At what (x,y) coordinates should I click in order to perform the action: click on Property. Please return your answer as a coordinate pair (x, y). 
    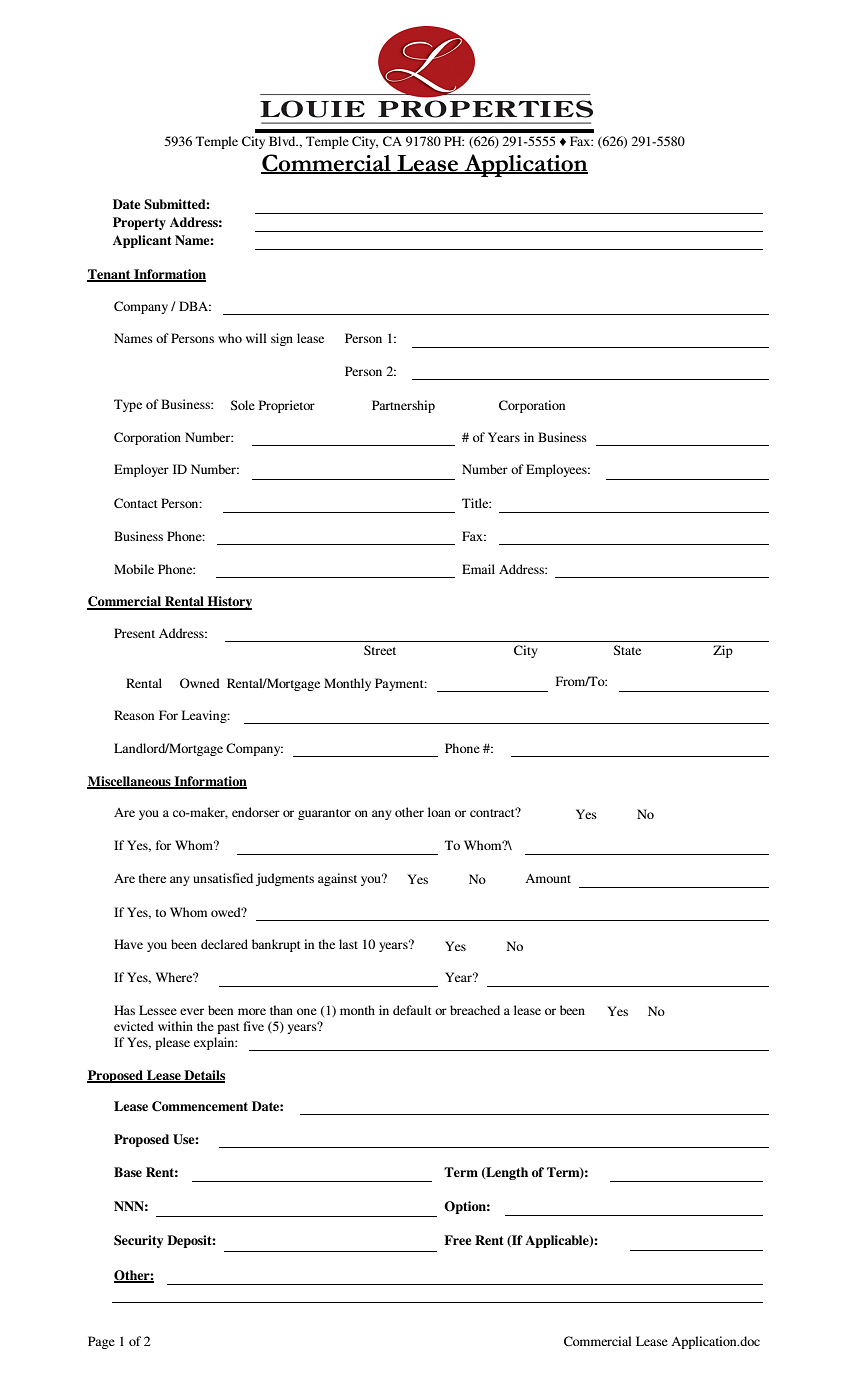
    Looking at the image, I should click on (139, 223).
